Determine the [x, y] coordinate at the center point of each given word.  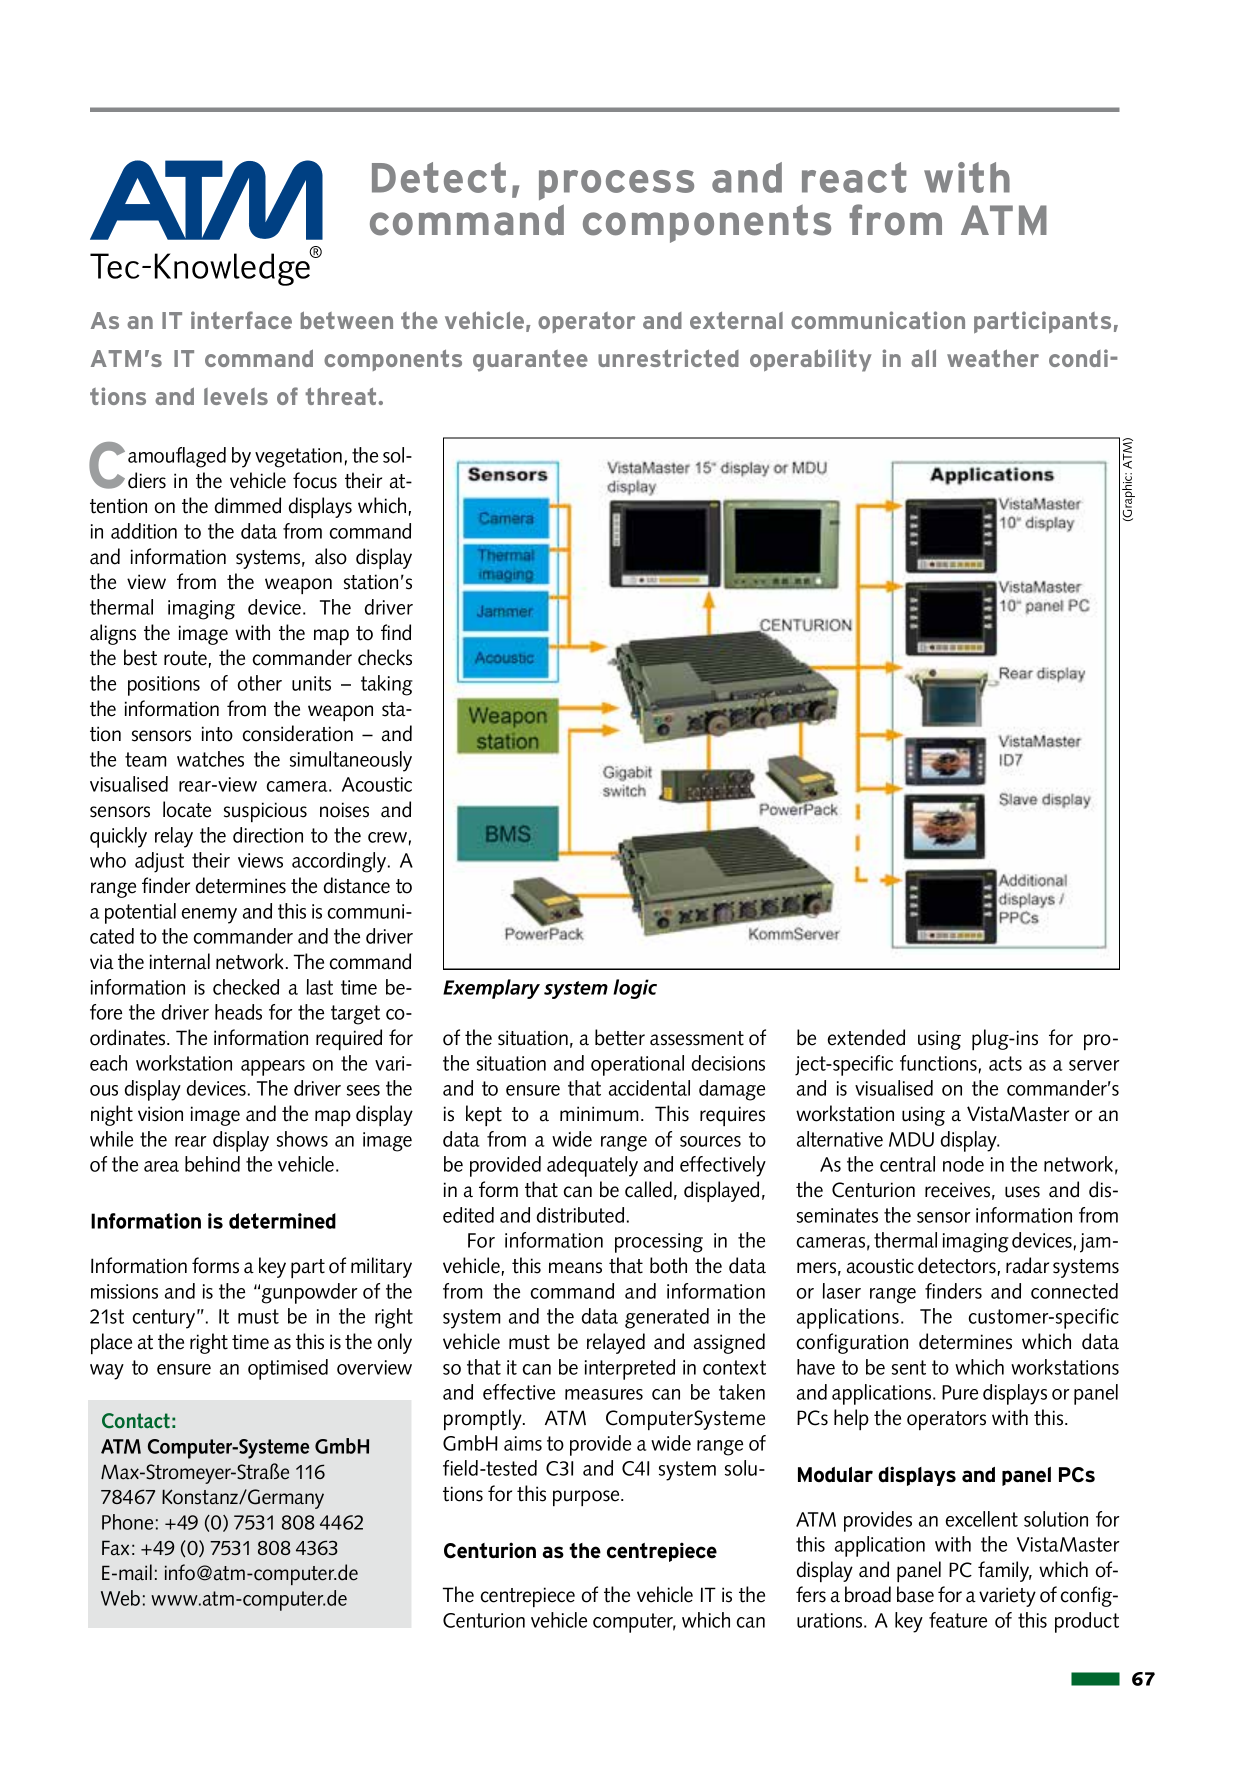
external [736, 320]
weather [993, 358]
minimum [599, 1114]
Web [120, 1598]
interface [241, 320]
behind [212, 1164]
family [1005, 1571]
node [963, 1164]
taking [387, 685]
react [854, 177]
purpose [587, 1498]
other [260, 683]
